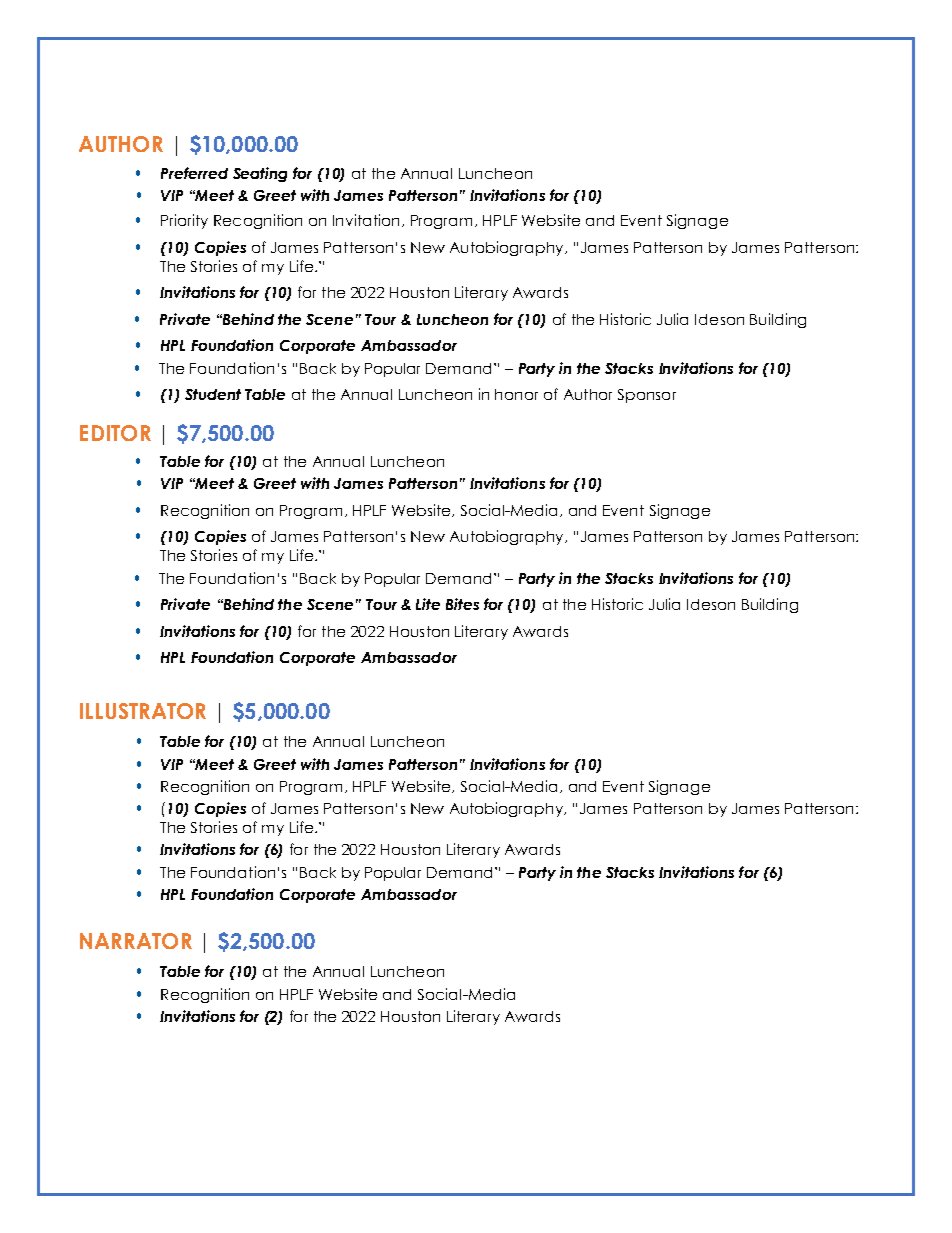 The height and width of the screenshot is (1233, 952). I want to click on Seating, so click(260, 174).
